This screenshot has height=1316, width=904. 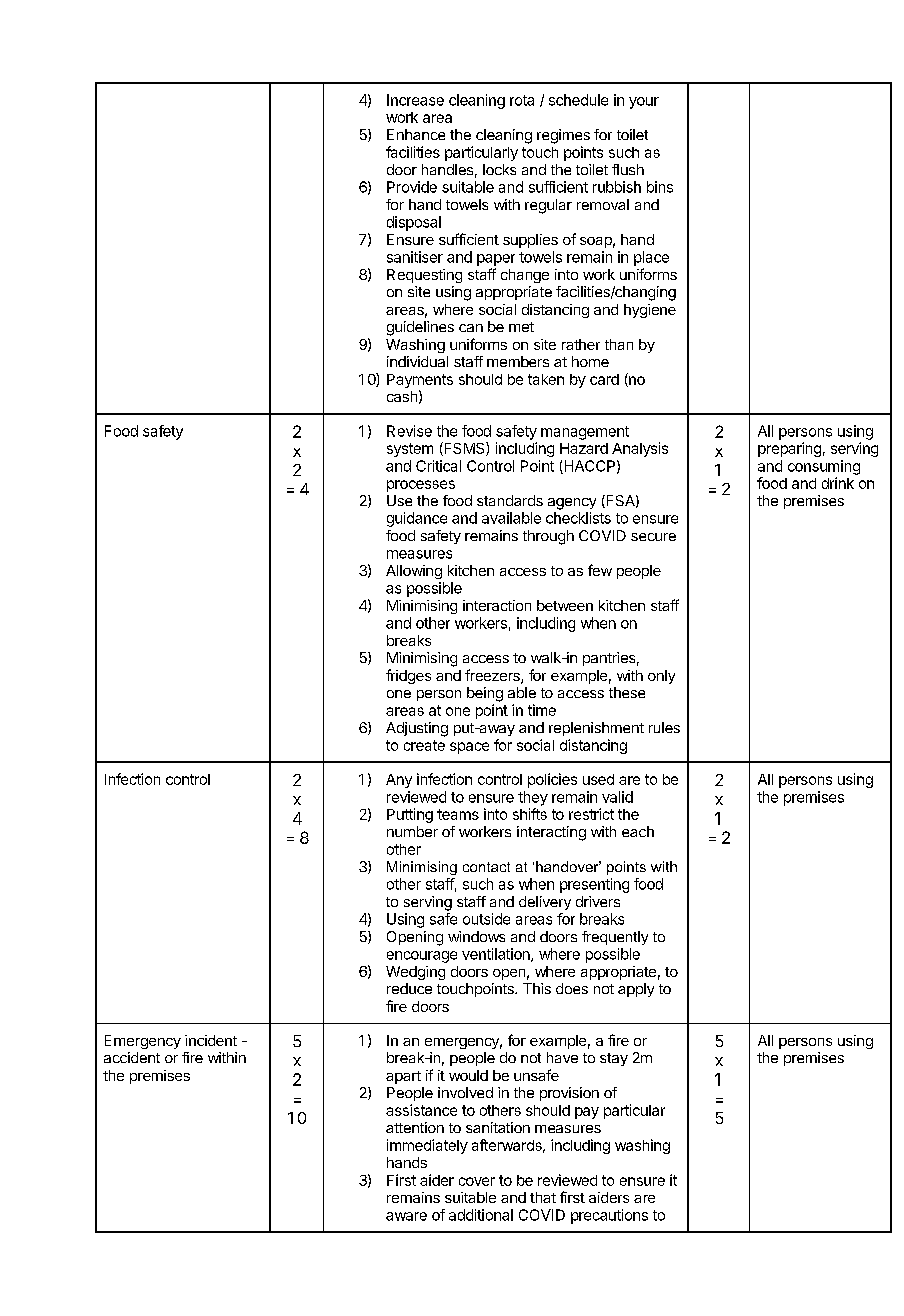 I want to click on incident, so click(x=211, y=1040).
